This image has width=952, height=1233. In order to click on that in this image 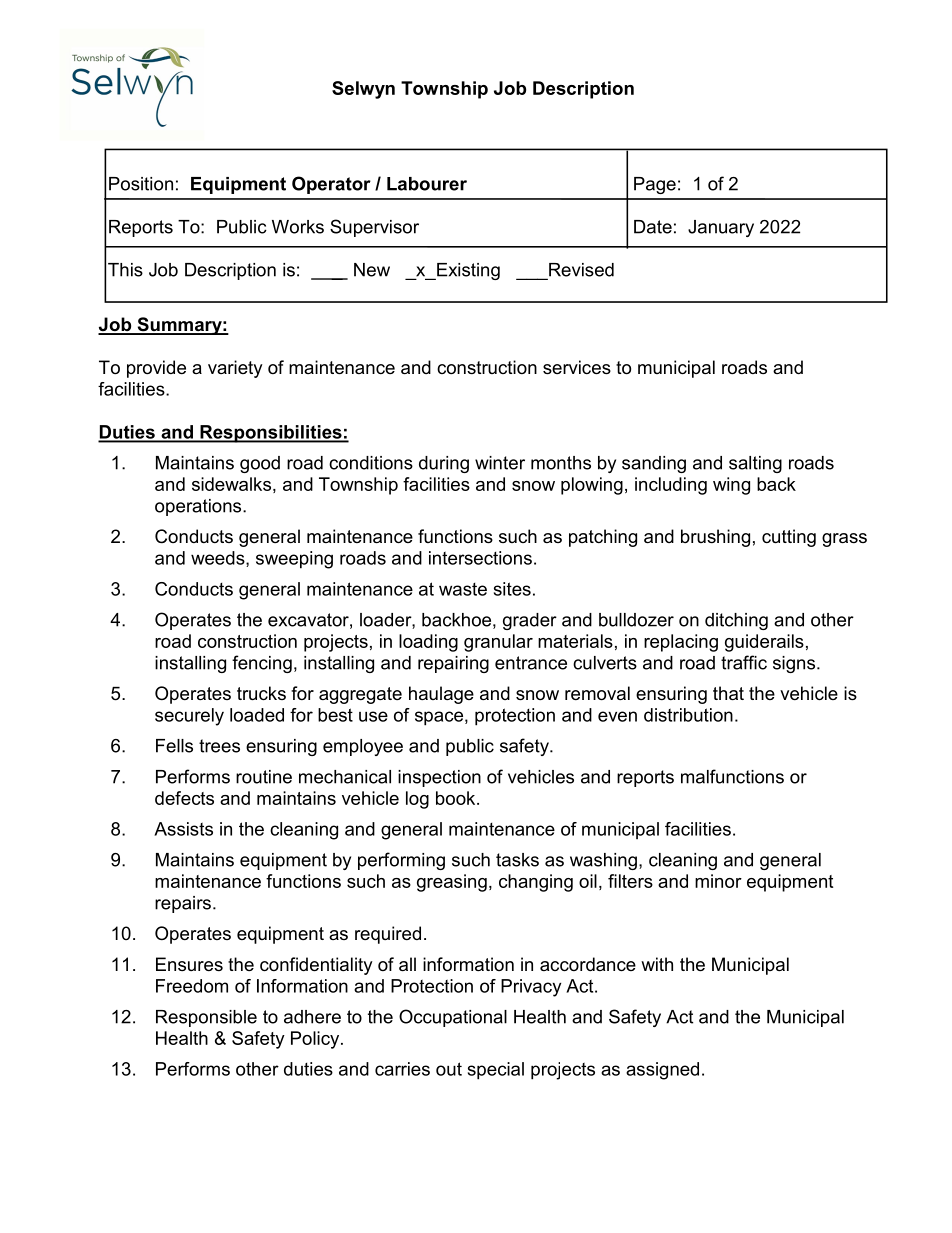, I will do `click(728, 693)`.
